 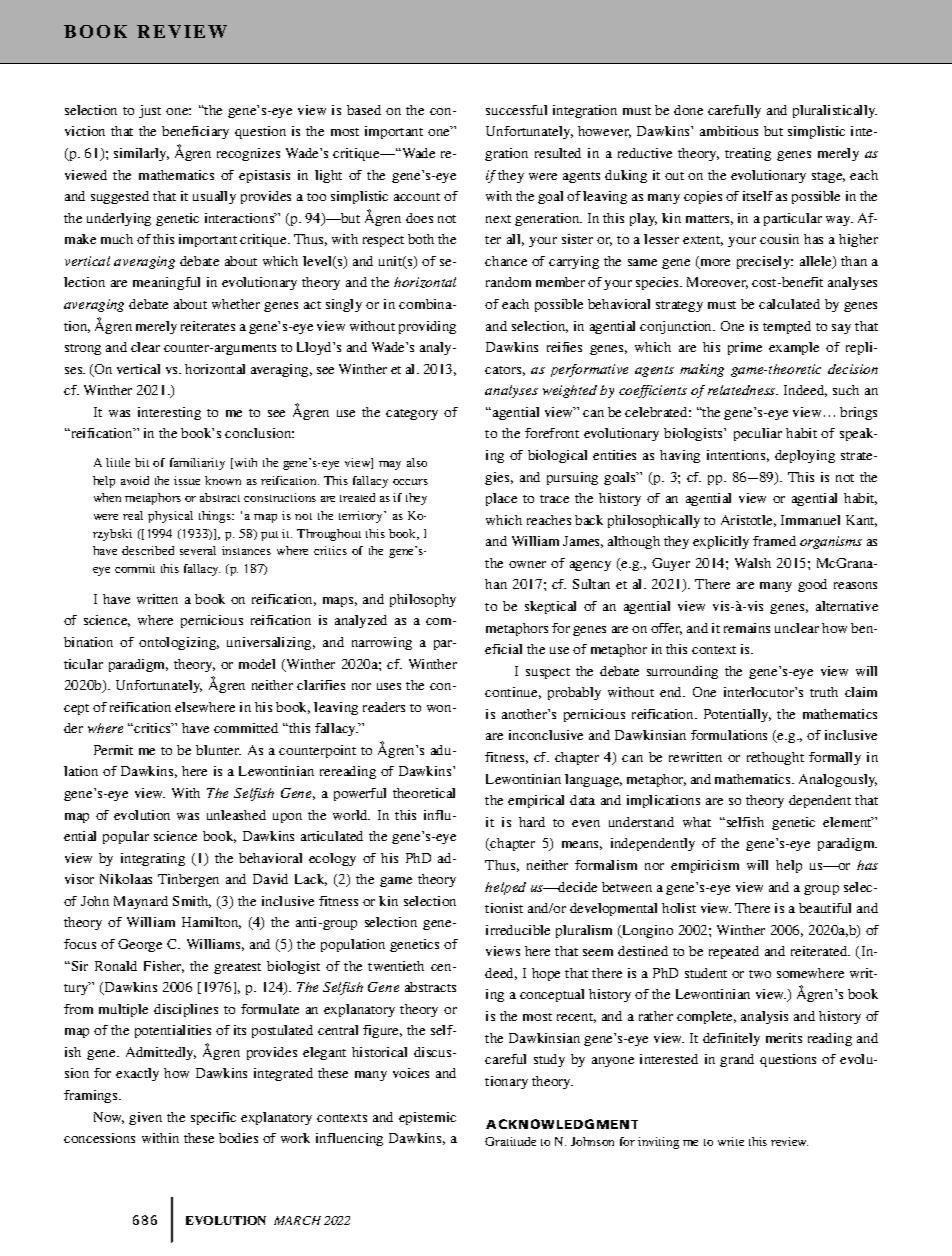 What do you see at coordinates (257, 664) in the document?
I see `model` at bounding box center [257, 664].
